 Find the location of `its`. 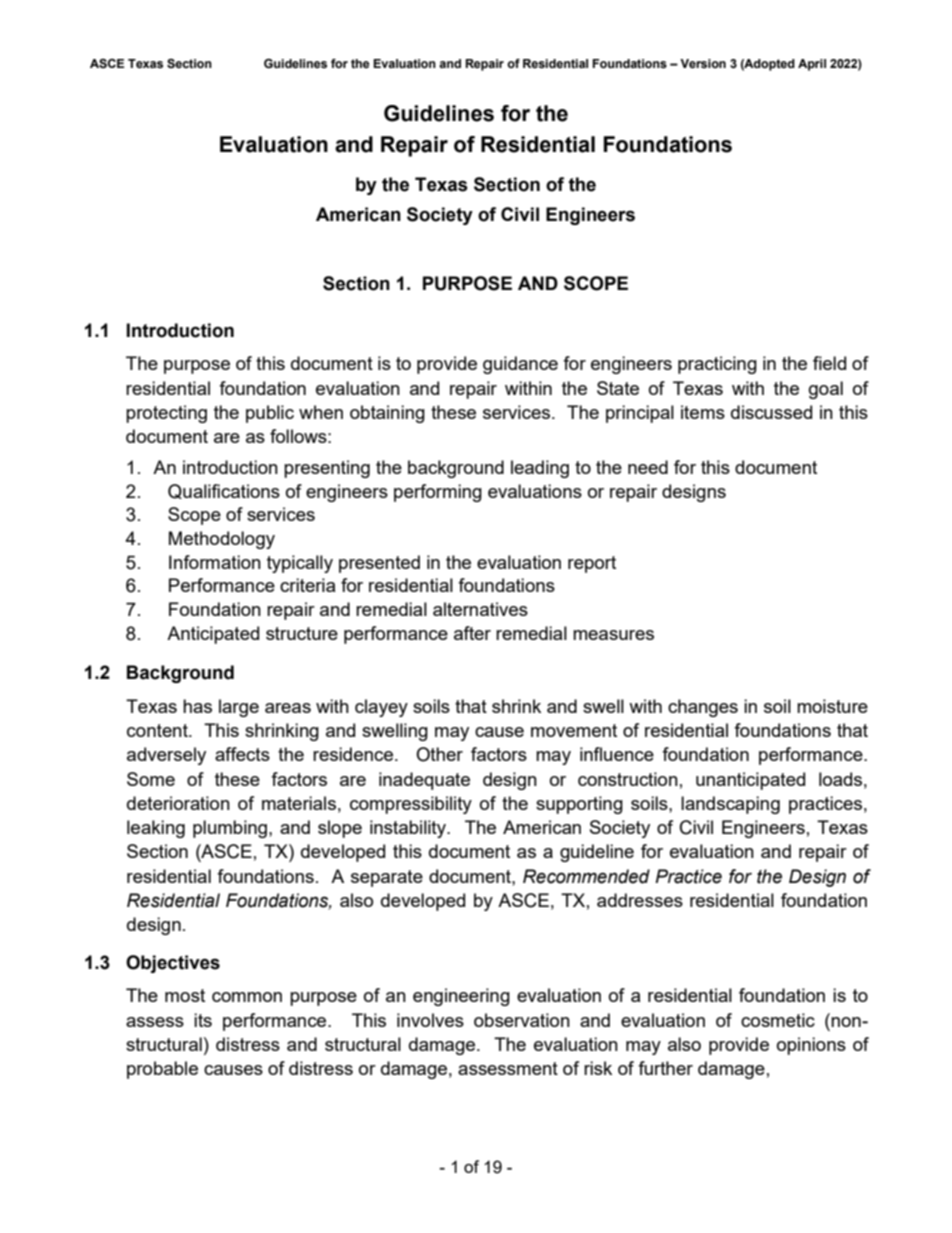

its is located at coordinates (203, 1020).
